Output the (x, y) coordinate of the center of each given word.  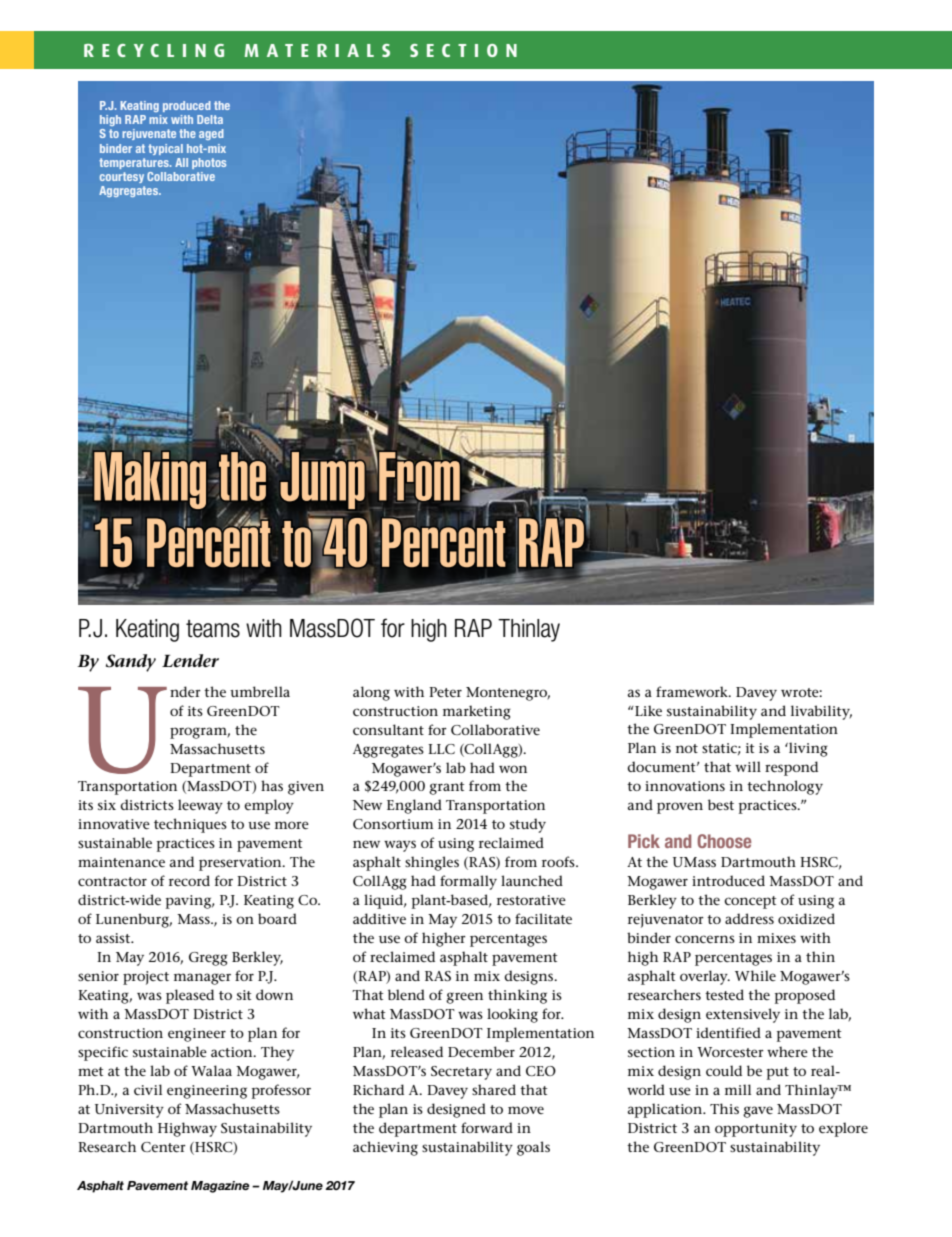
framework (693, 691)
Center (163, 1147)
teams (213, 629)
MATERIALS (317, 50)
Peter (445, 692)
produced (187, 106)
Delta (210, 119)
